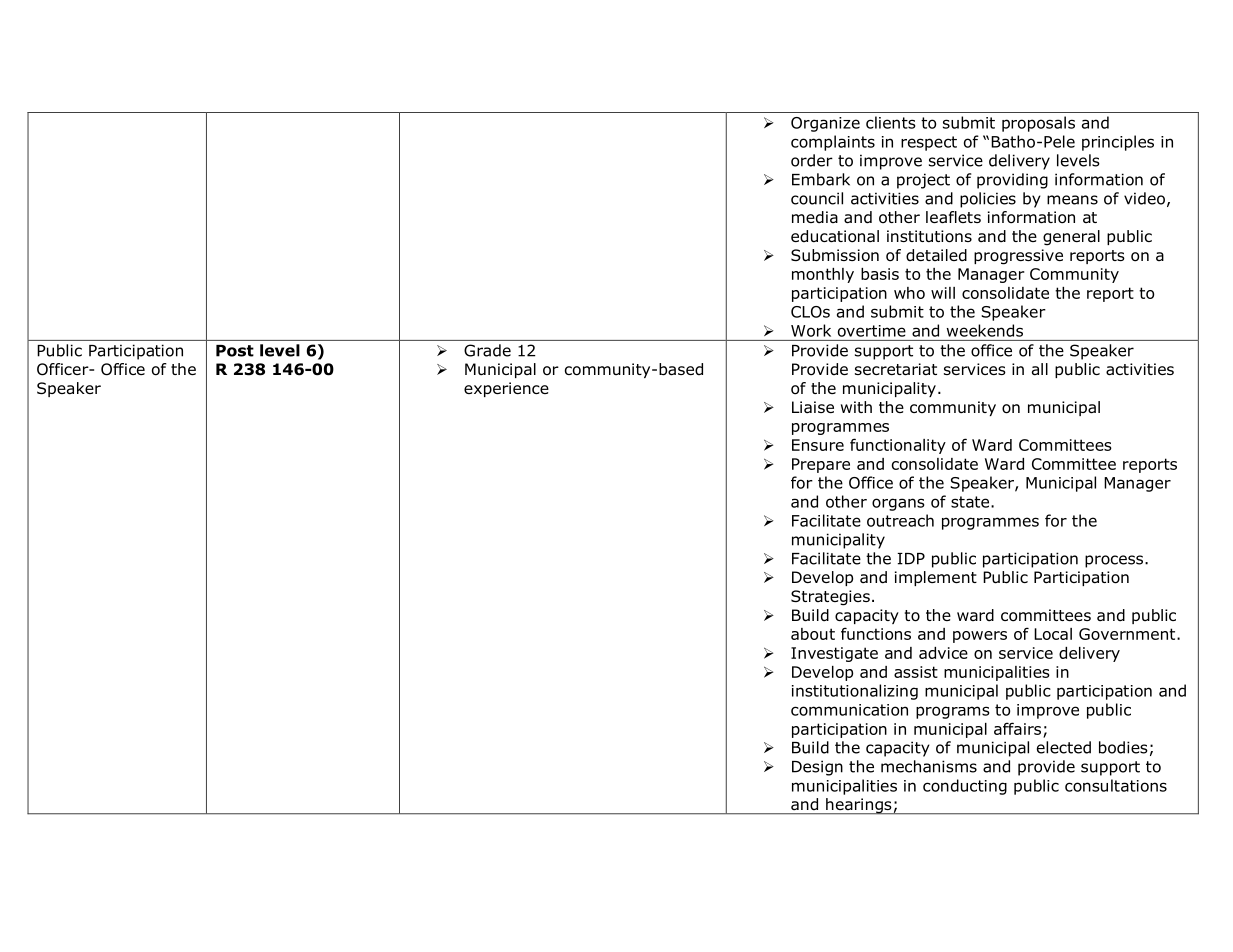 The width and height of the screenshot is (1233, 952). What do you see at coordinates (833, 143) in the screenshot?
I see `complaints` at bounding box center [833, 143].
